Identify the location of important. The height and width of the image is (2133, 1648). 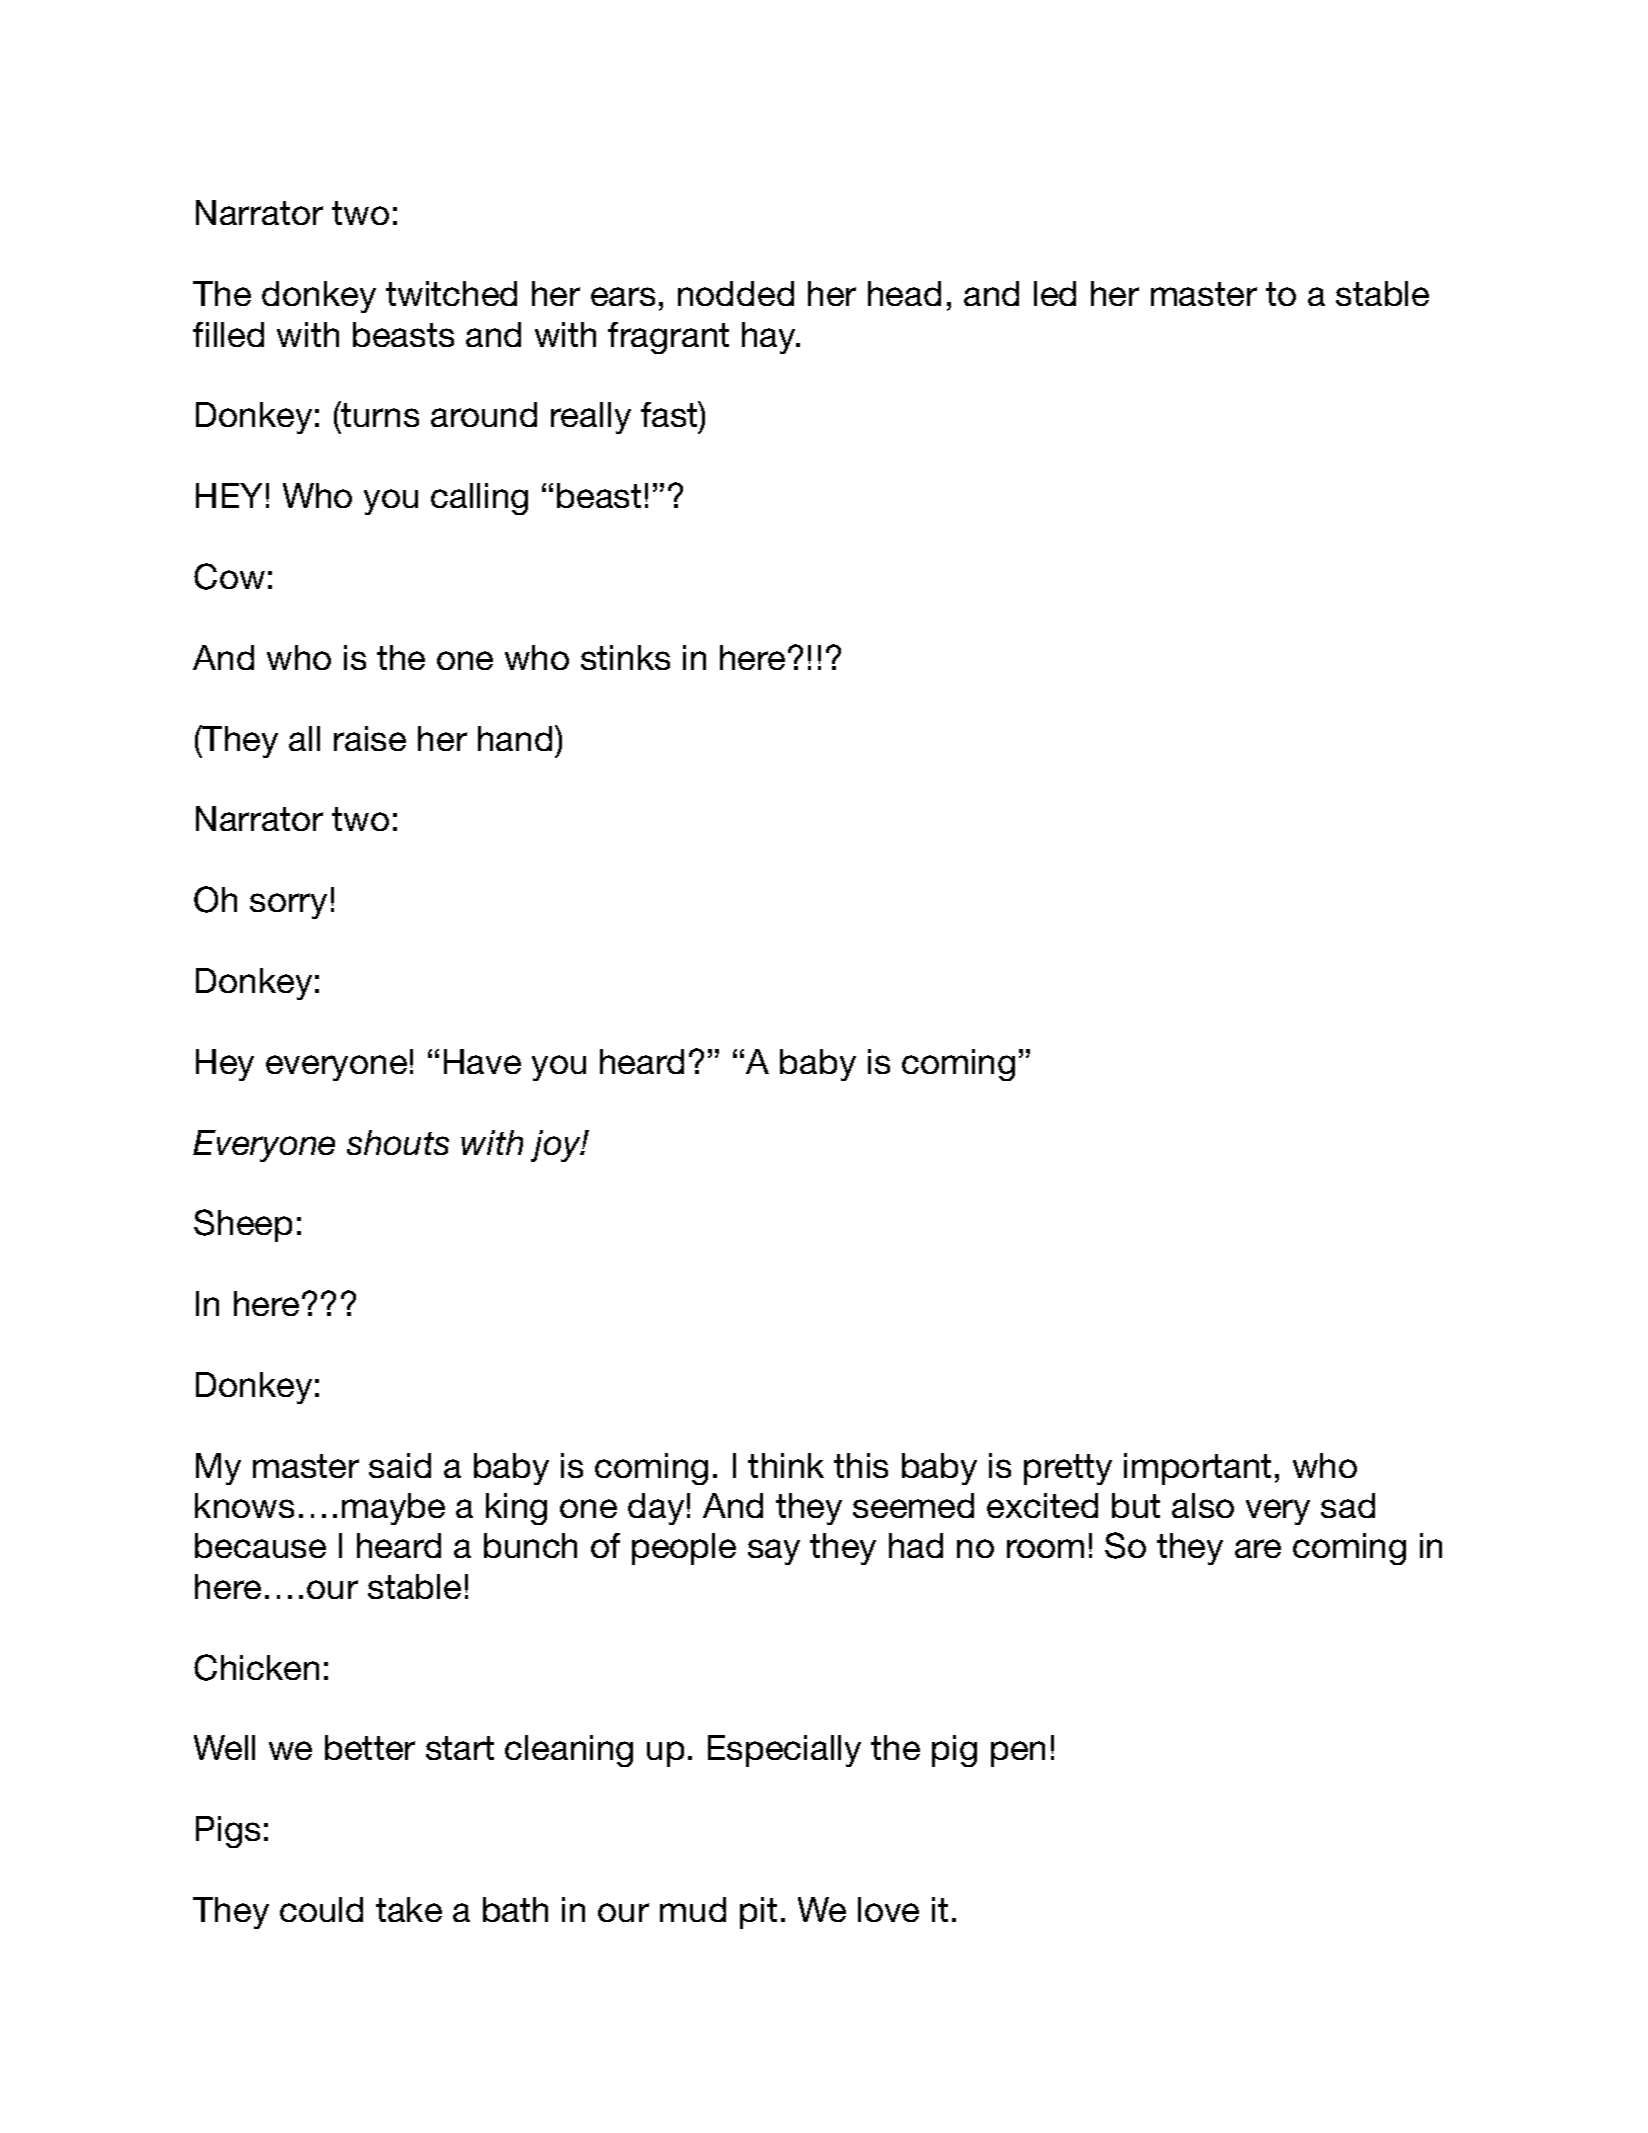
(1197, 1469).
